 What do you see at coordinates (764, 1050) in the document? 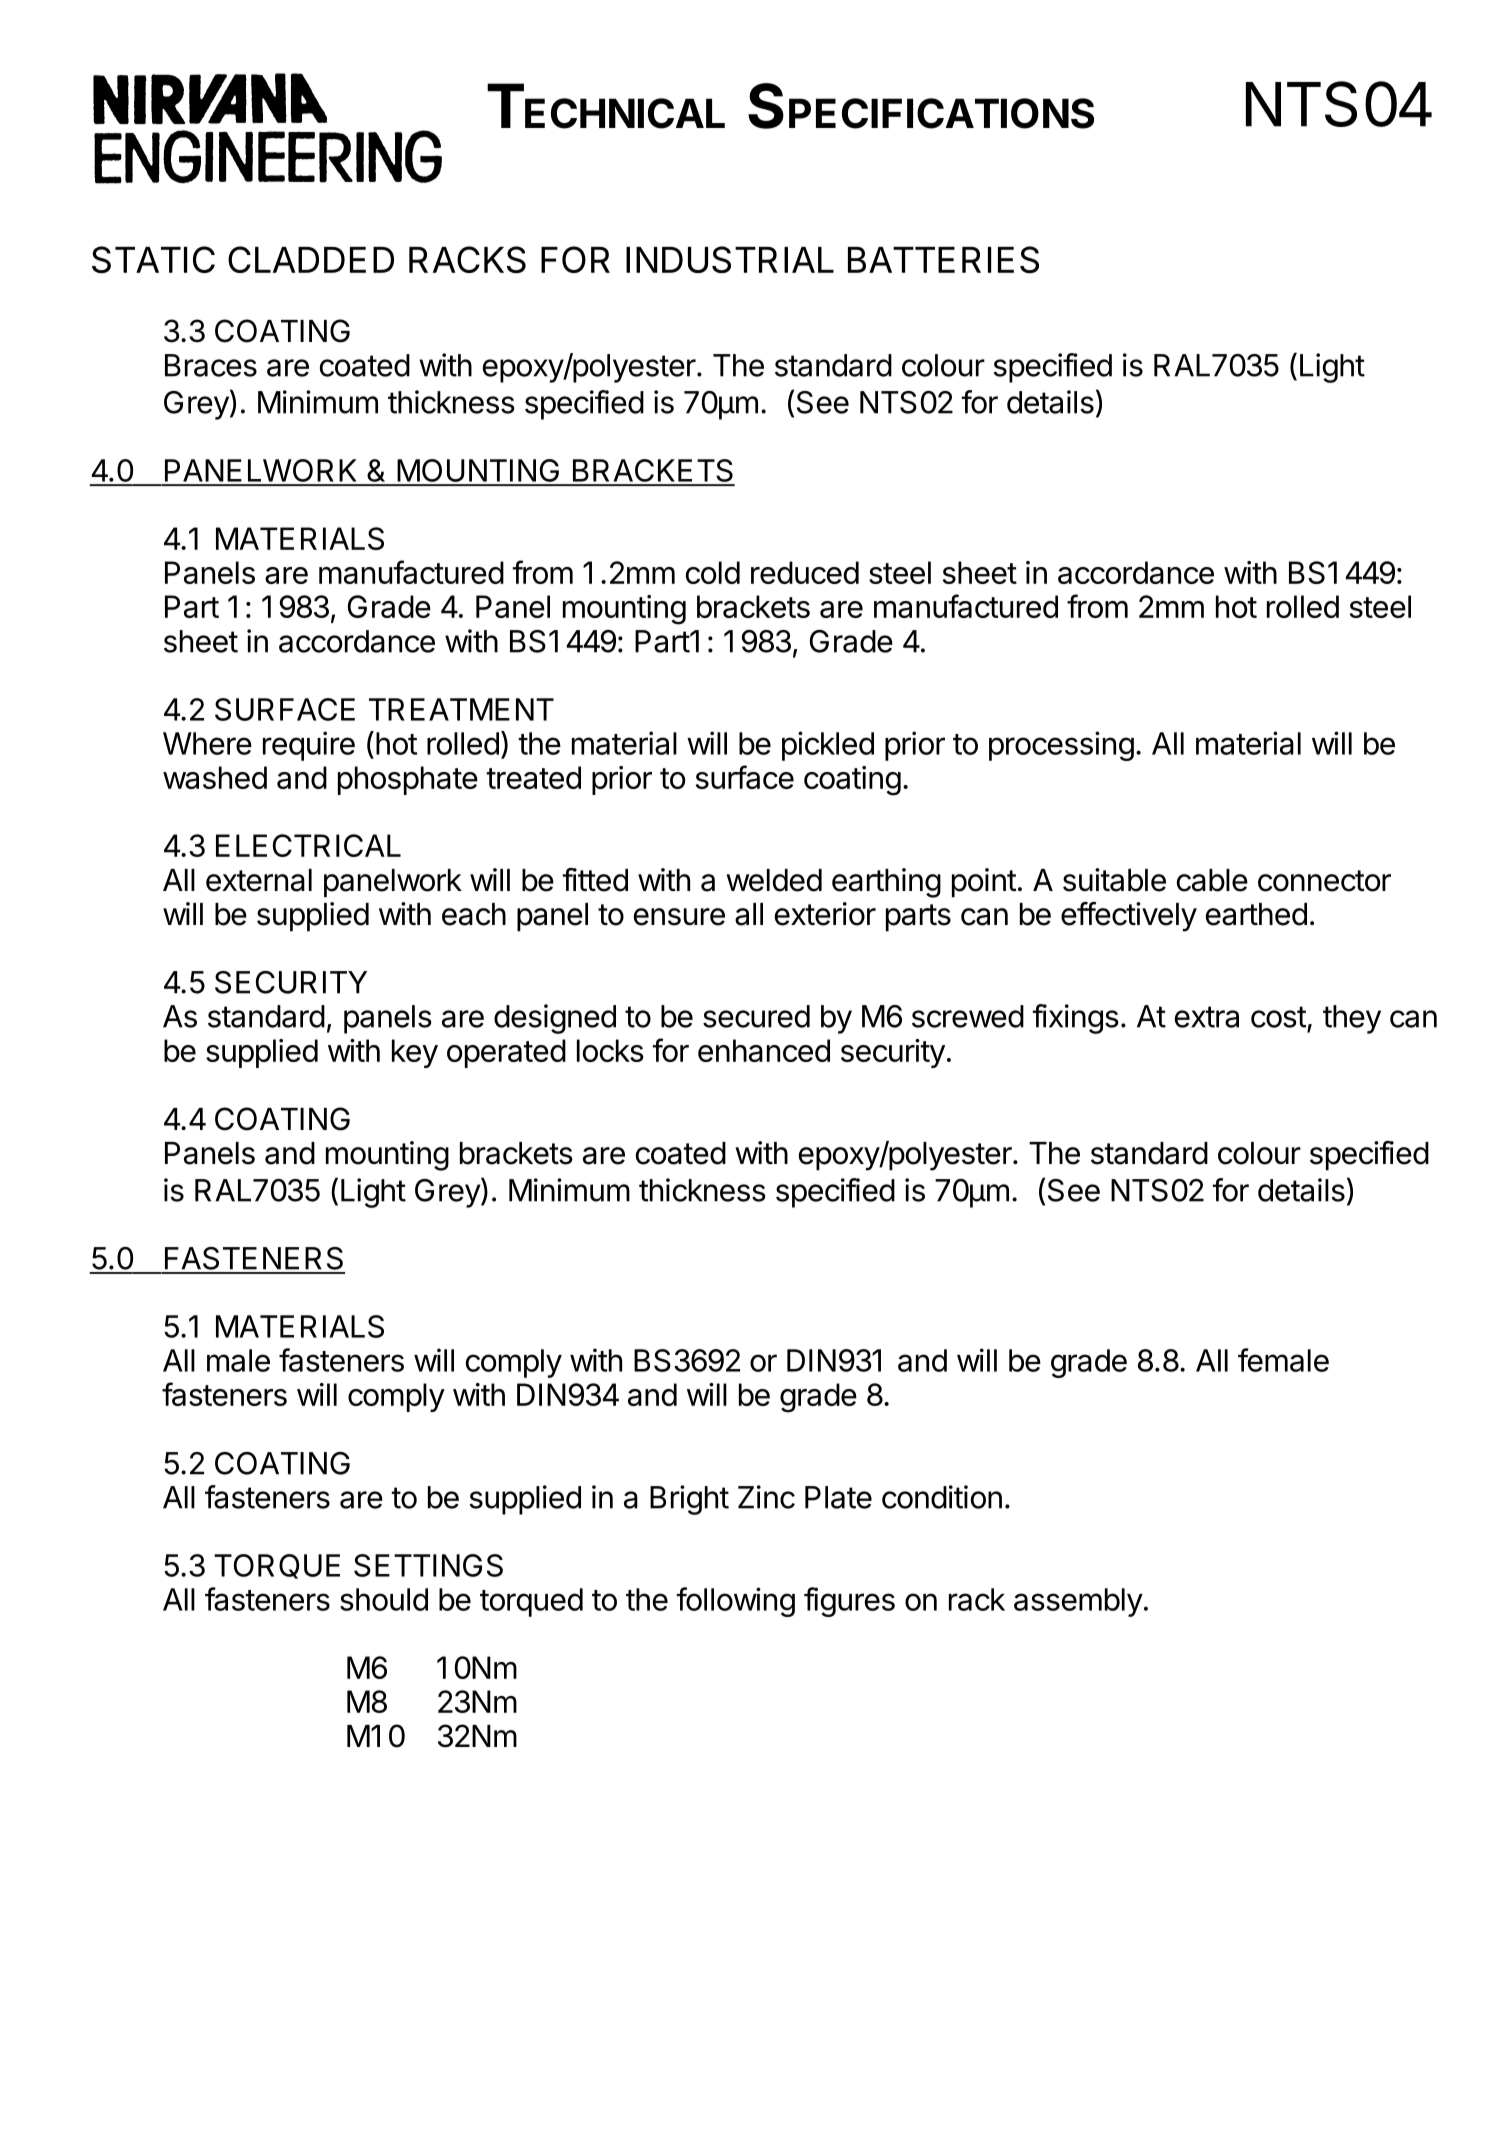
I see `enhanced` at bounding box center [764, 1050].
